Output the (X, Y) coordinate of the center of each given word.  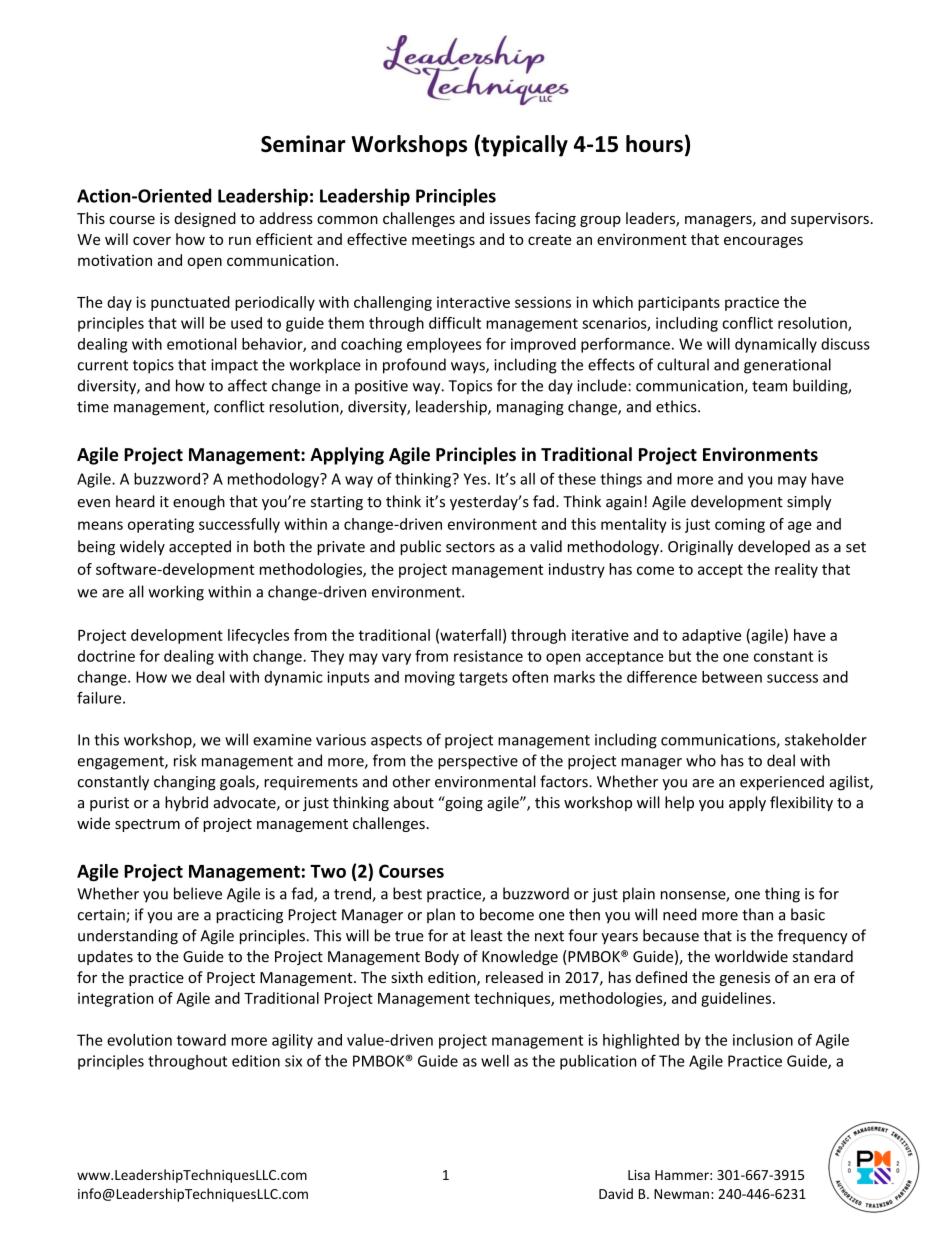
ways (469, 368)
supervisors (830, 220)
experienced (782, 783)
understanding (128, 937)
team (769, 386)
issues (510, 218)
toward (201, 1040)
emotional (201, 344)
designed (205, 219)
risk (185, 760)
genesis (745, 979)
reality (796, 570)
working (176, 593)
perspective (478, 762)
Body (442, 957)
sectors (470, 547)
